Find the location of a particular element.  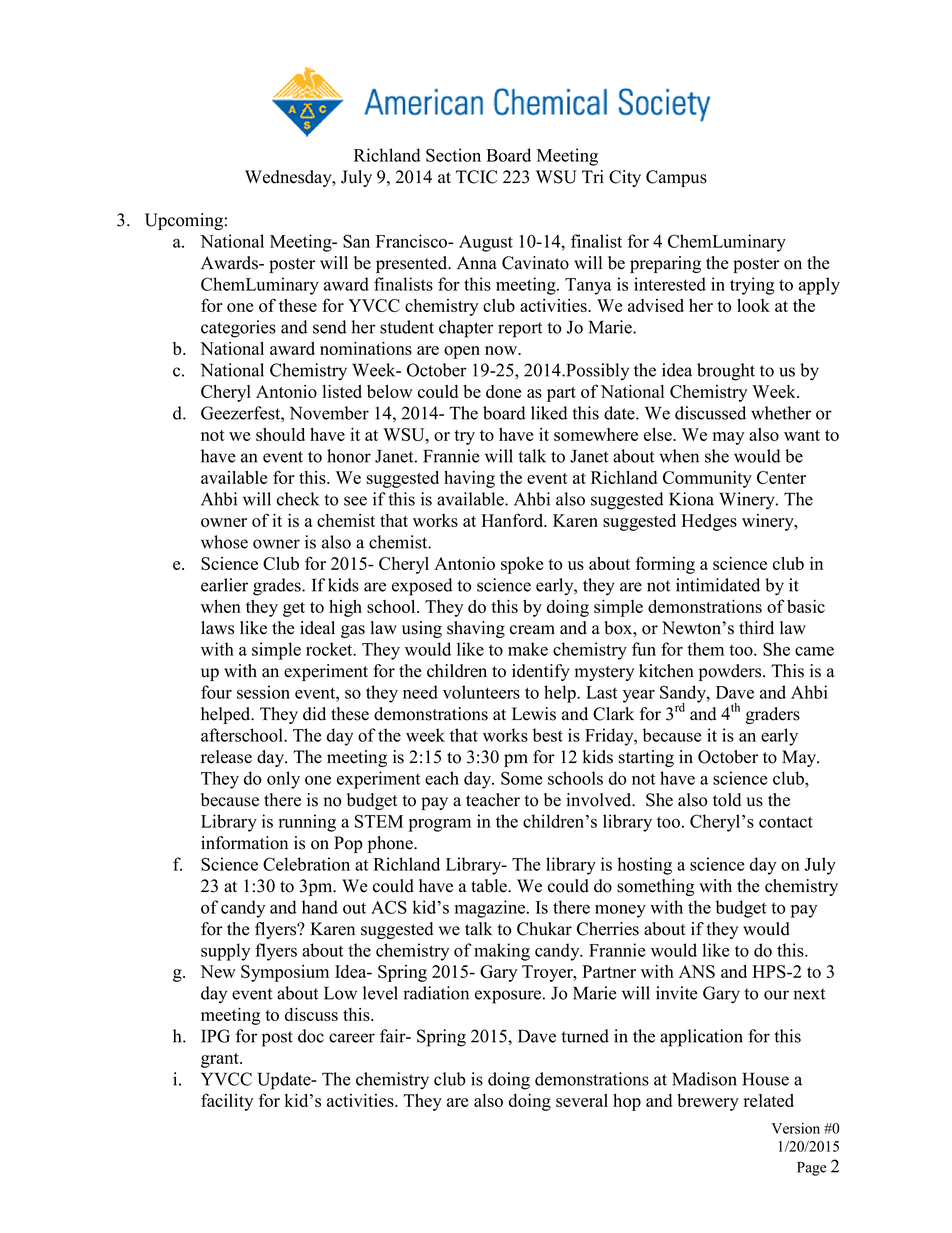

should is located at coordinates (280, 434).
